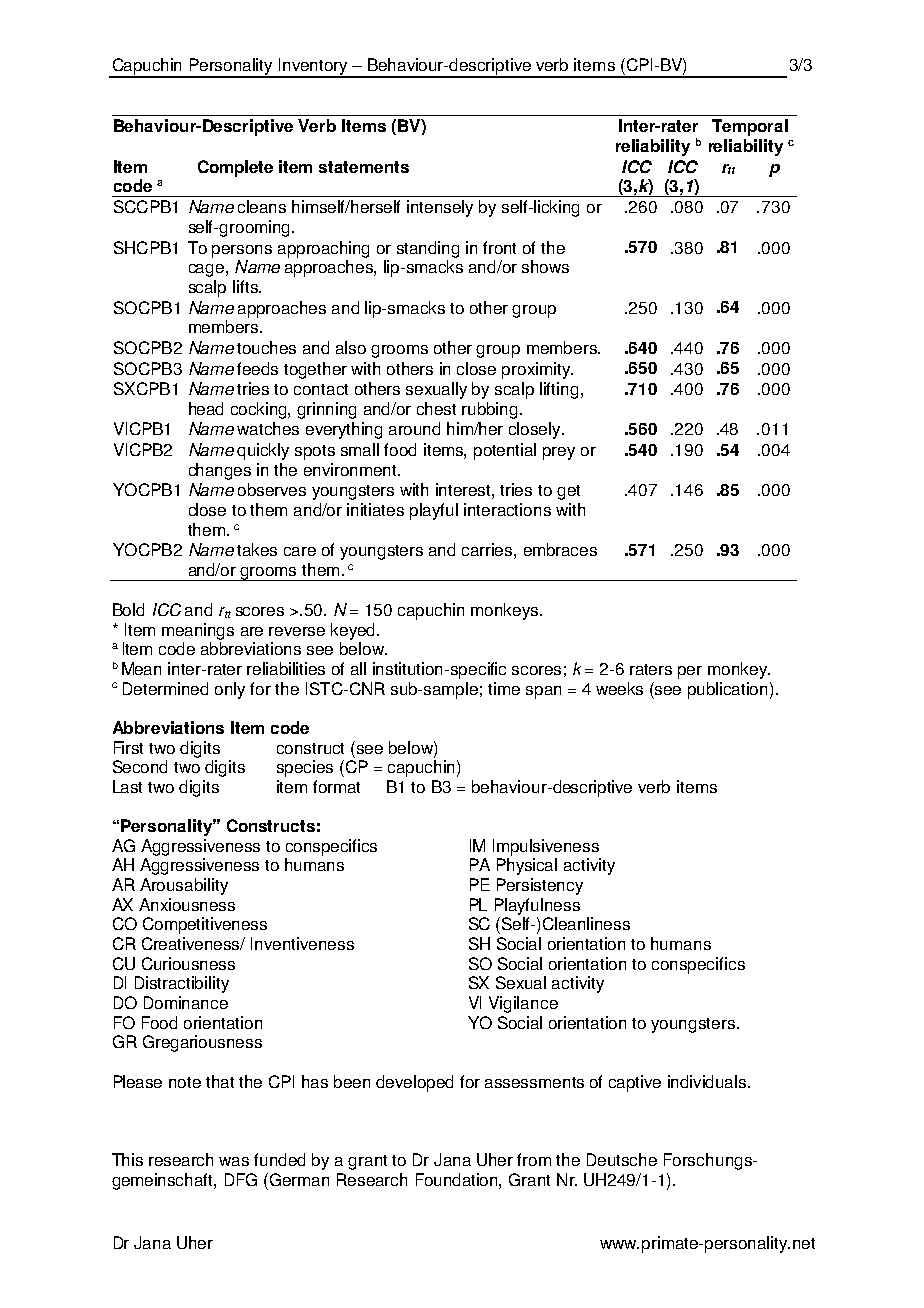 Image resolution: width=924 pixels, height=1308 pixels. I want to click on prey, so click(559, 453).
